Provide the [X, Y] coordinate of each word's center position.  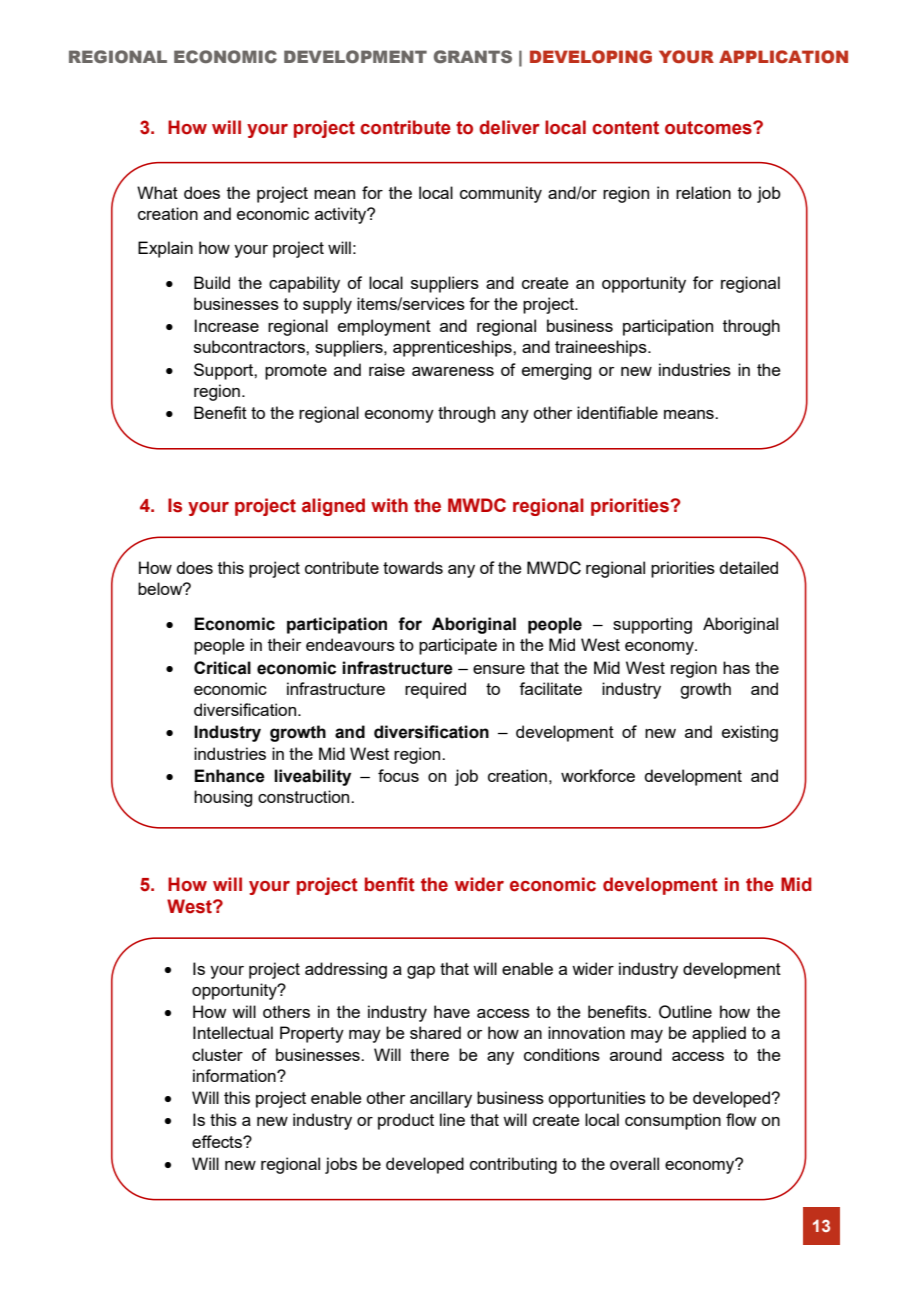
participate [458, 646]
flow [741, 1119]
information [235, 1075]
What [157, 192]
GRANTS [473, 56]
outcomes [709, 128]
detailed [748, 567]
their [285, 644]
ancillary [441, 1099]
